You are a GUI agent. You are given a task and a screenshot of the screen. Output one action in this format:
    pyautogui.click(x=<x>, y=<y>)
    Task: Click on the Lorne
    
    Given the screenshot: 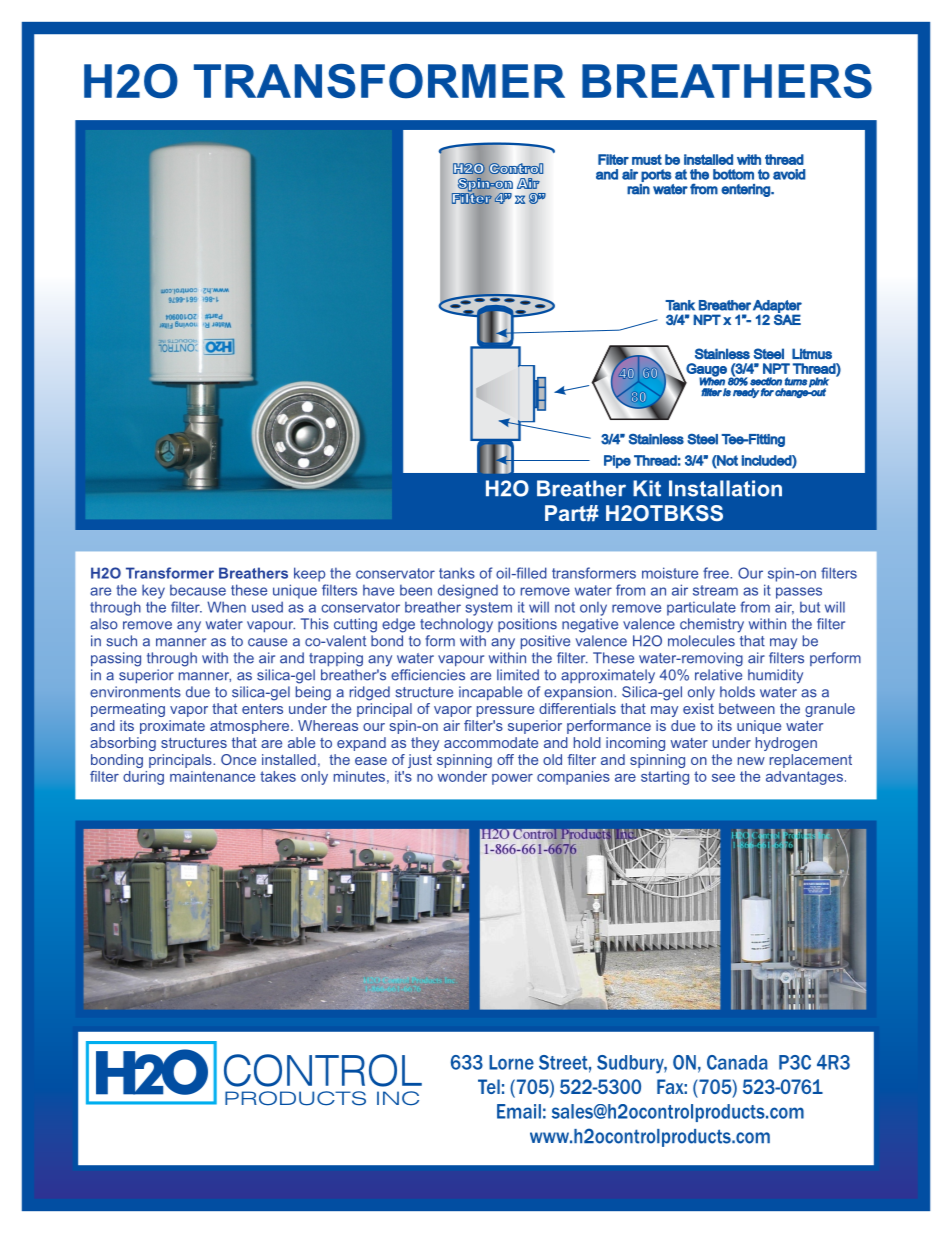 What is the action you would take?
    pyautogui.click(x=511, y=1062)
